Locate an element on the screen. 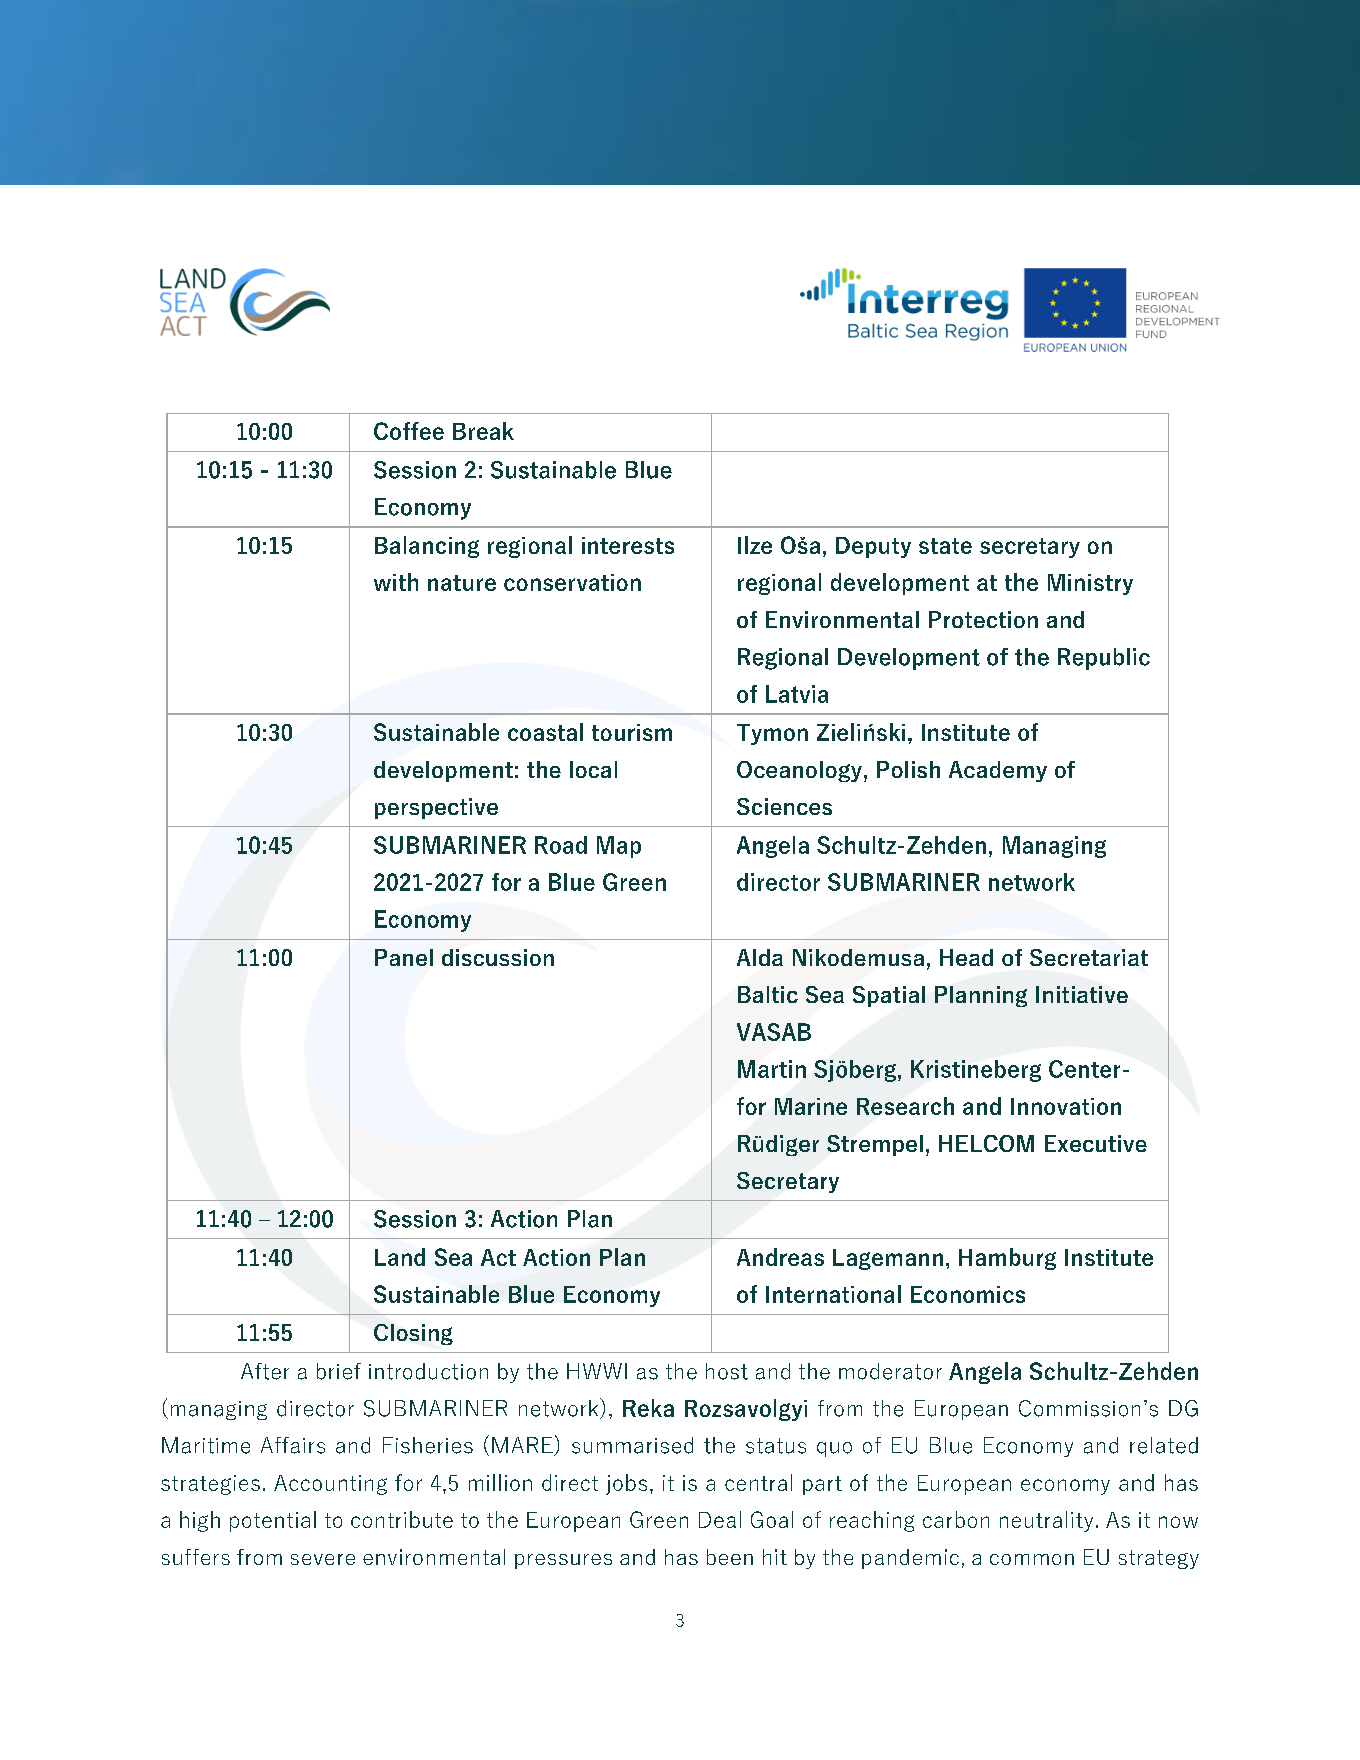  interests is located at coordinates (628, 545).
